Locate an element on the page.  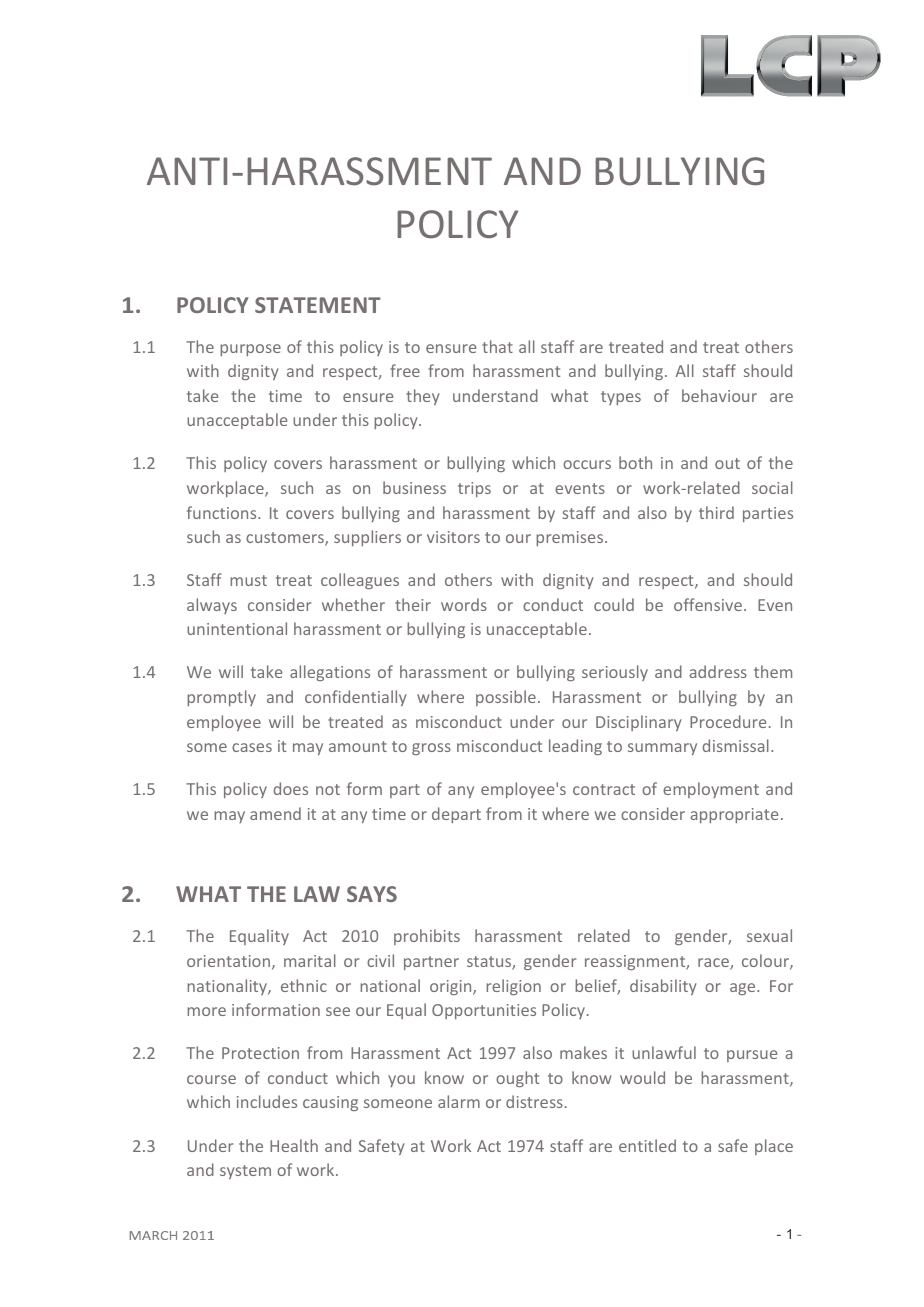
purpose is located at coordinates (250, 350).
